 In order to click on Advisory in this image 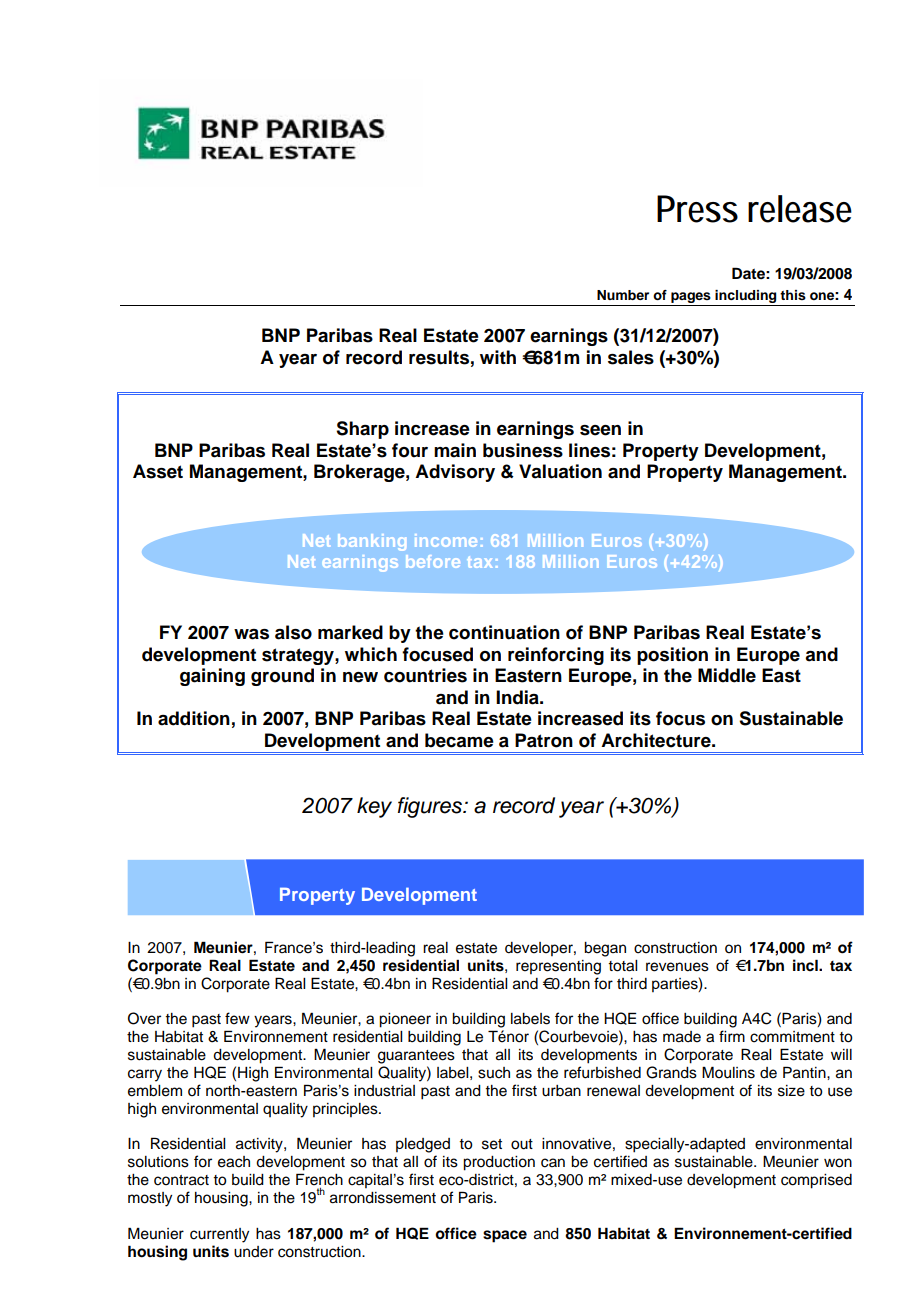, I will do `click(455, 473)`.
